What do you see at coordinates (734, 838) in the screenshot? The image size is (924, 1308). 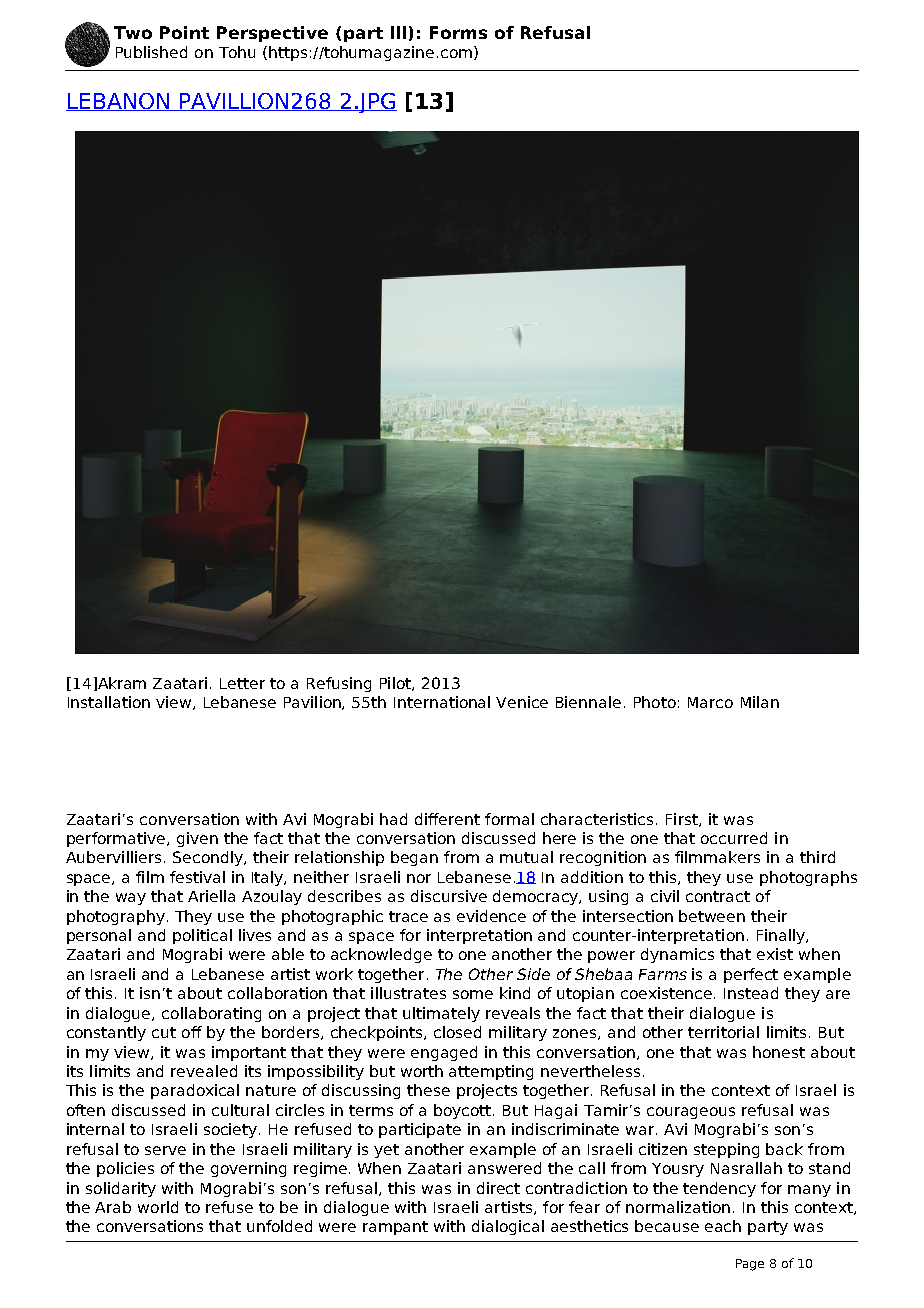 I see `occurred` at bounding box center [734, 838].
